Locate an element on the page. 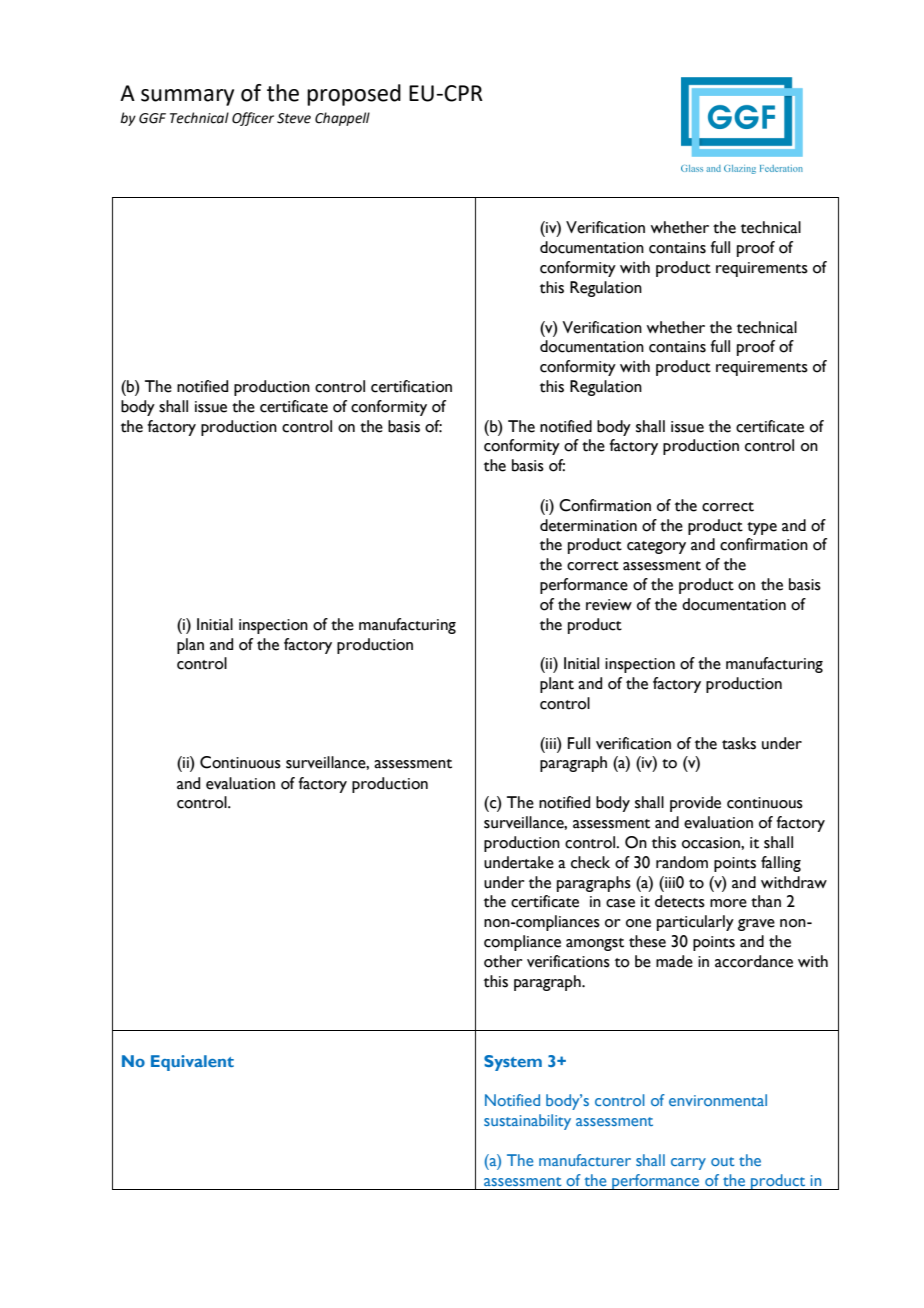 Image resolution: width=924 pixels, height=1308 pixels. category is located at coordinates (656, 547).
